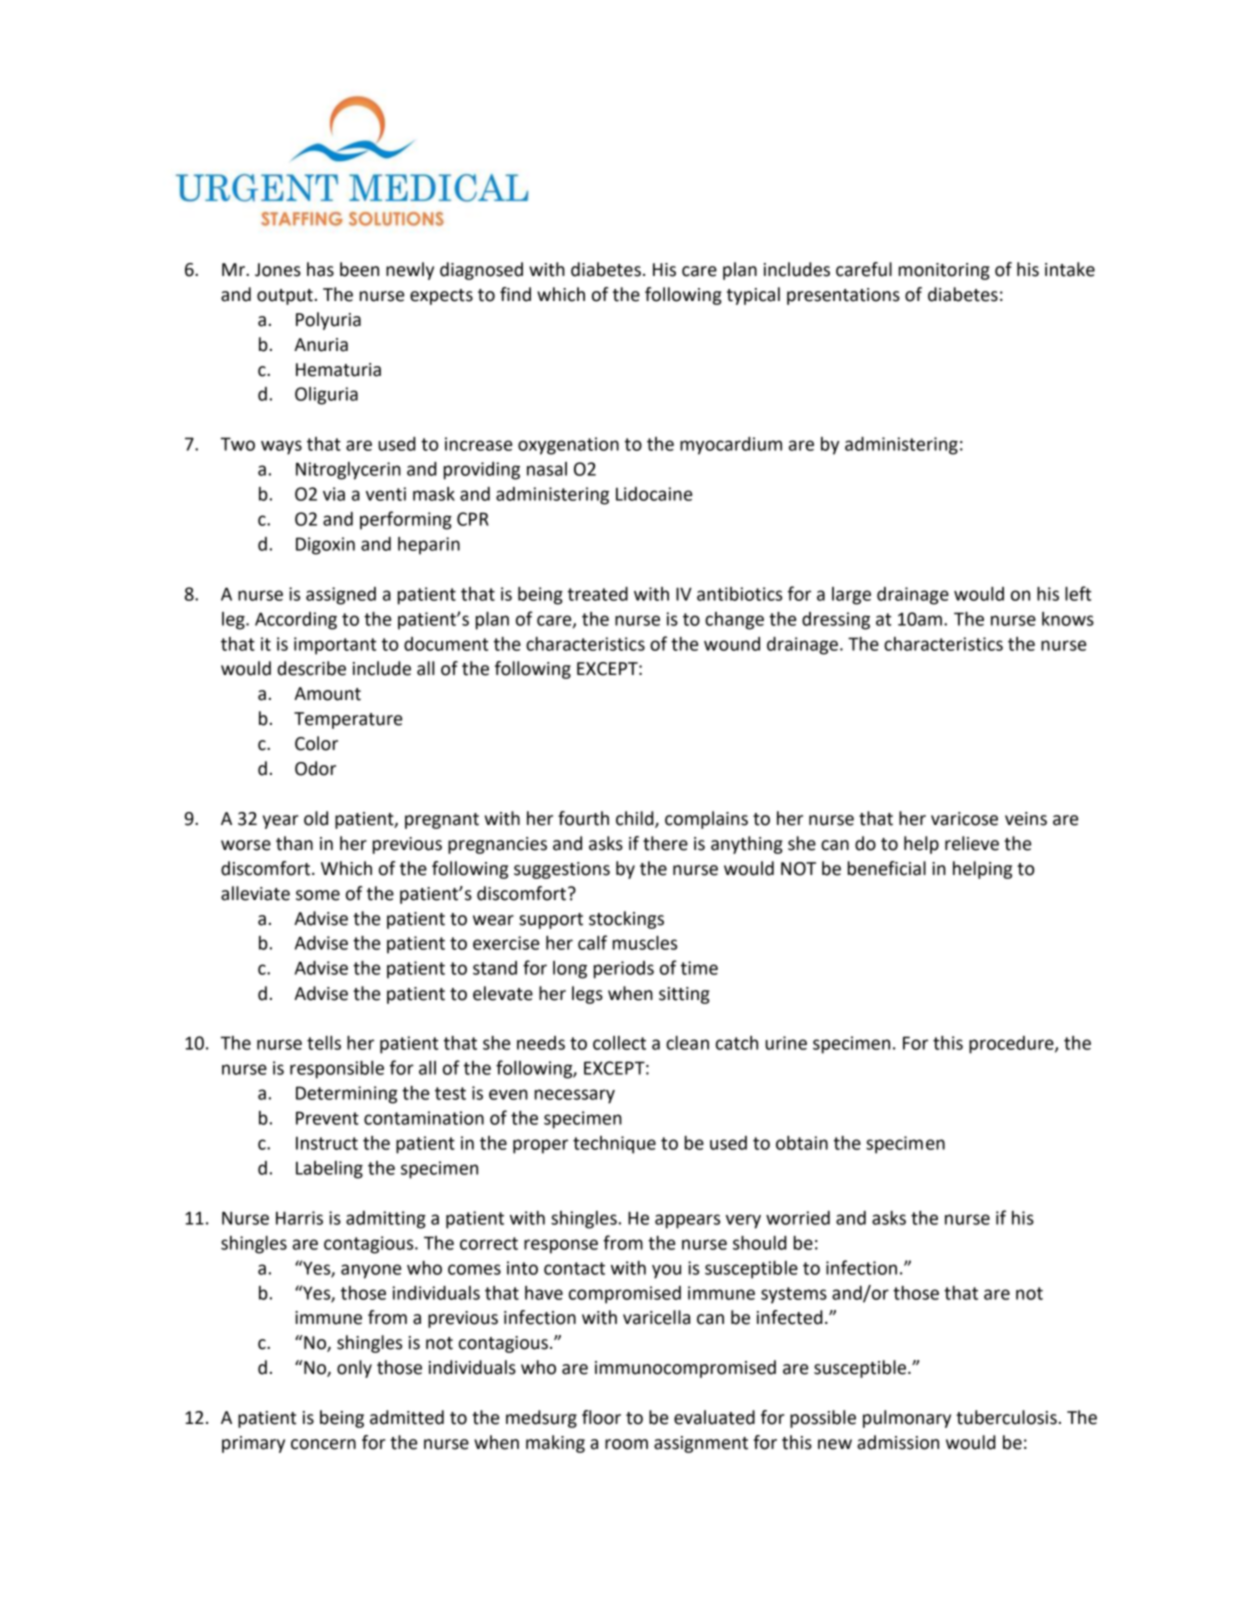 The height and width of the screenshot is (1619, 1251). What do you see at coordinates (328, 321) in the screenshot?
I see `Polyuria` at bounding box center [328, 321].
